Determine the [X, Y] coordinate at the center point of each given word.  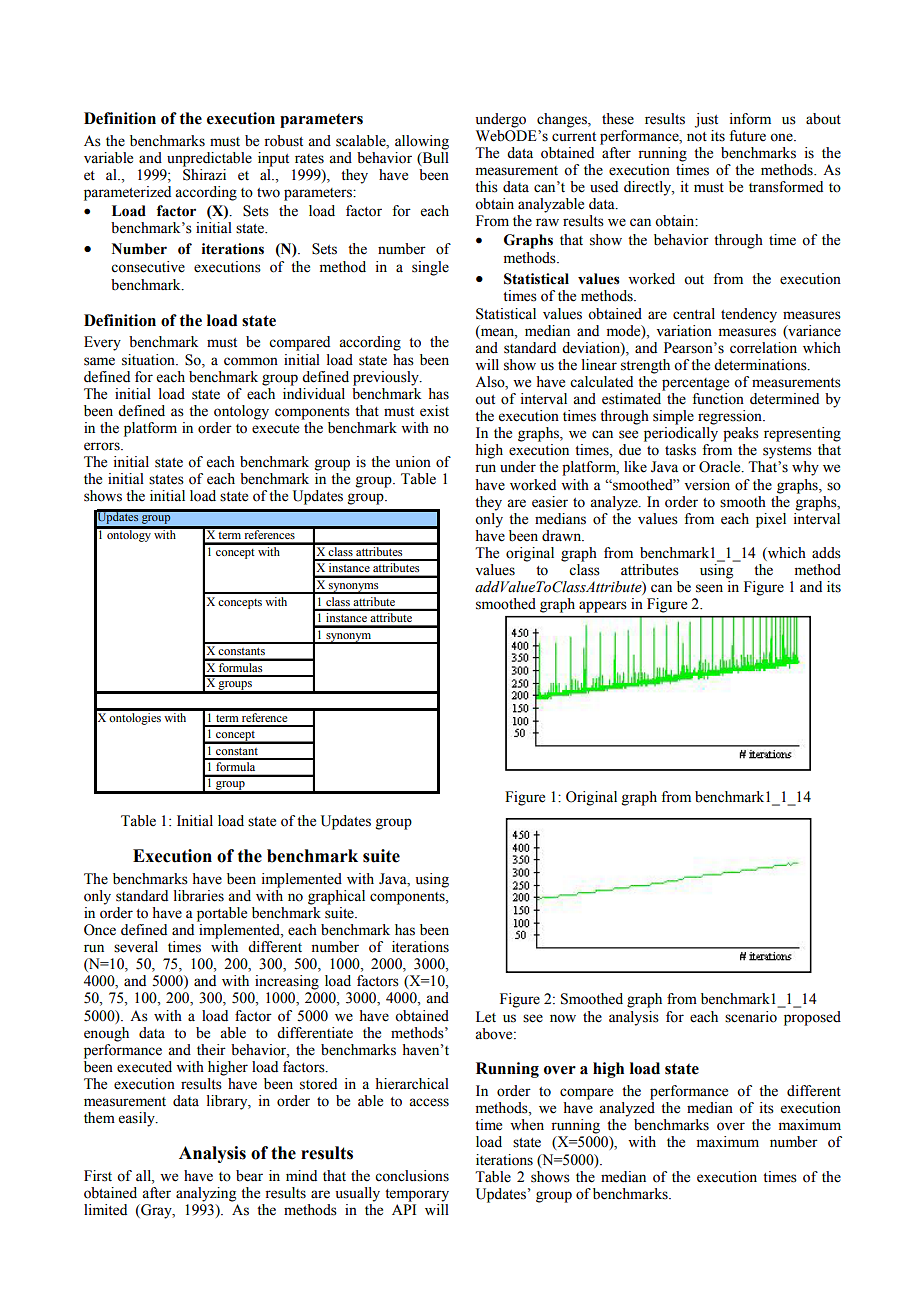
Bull [434, 157]
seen [709, 588]
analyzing [206, 1194]
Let [486, 1017]
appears [602, 607]
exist [434, 411]
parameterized [127, 193]
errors [103, 446]
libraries [199, 896]
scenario [751, 1017]
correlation [763, 348]
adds [826, 553]
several [136, 947]
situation [149, 360]
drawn [563, 536]
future [747, 136]
